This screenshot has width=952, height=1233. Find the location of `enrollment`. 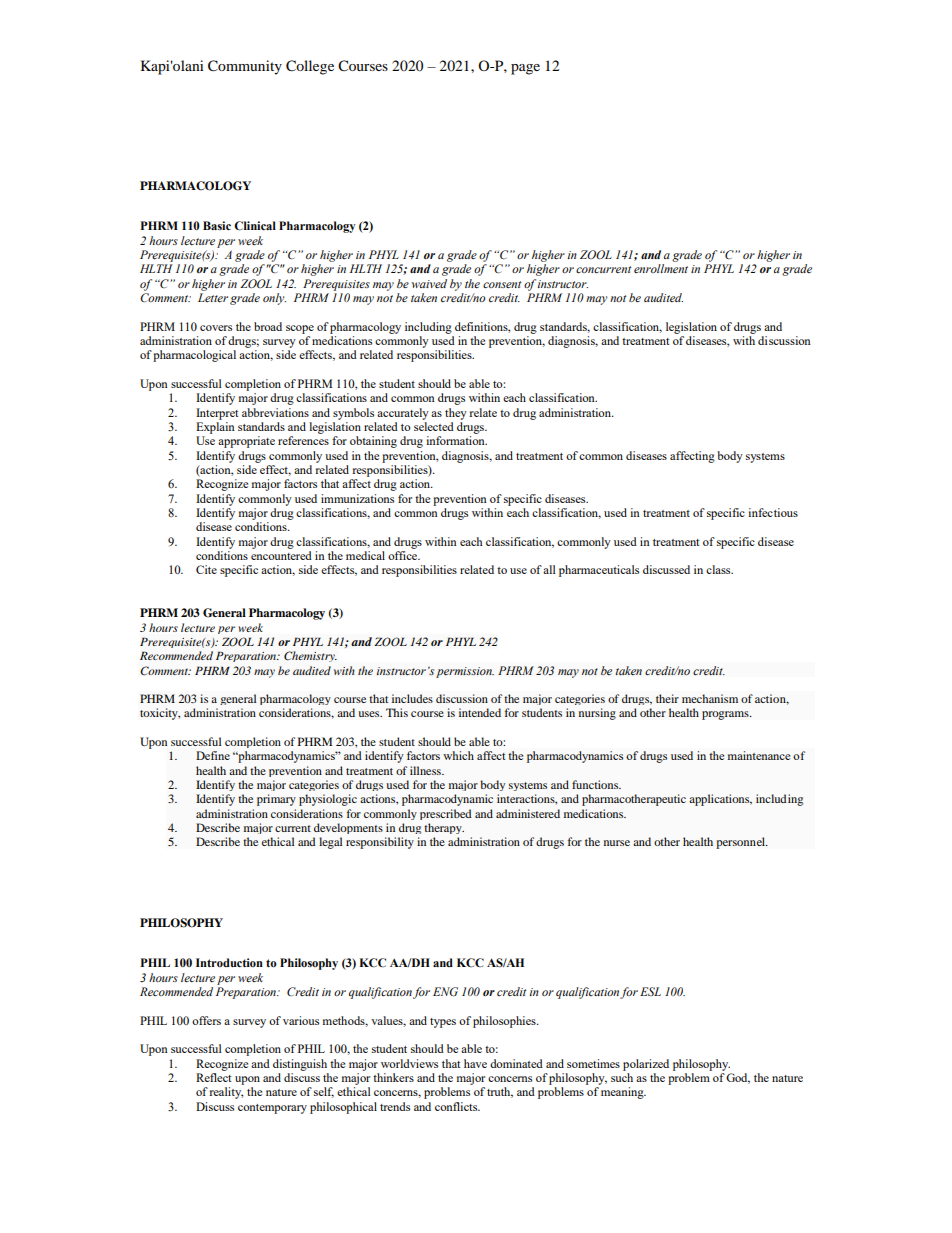

enrollment is located at coordinates (661, 268).
